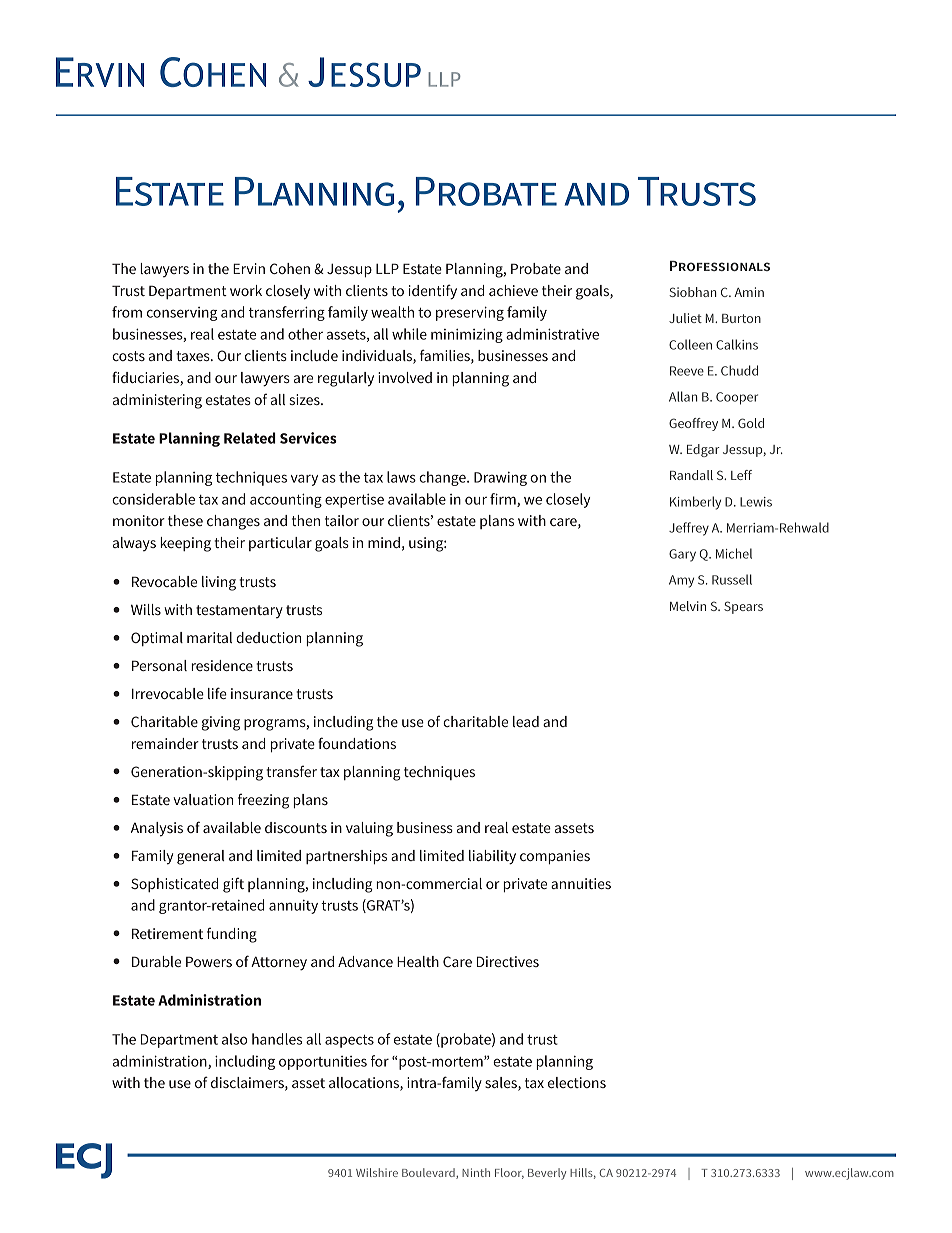 The height and width of the screenshot is (1233, 952). Describe the element at coordinates (693, 292) in the screenshot. I see `Siobhan` at that location.
